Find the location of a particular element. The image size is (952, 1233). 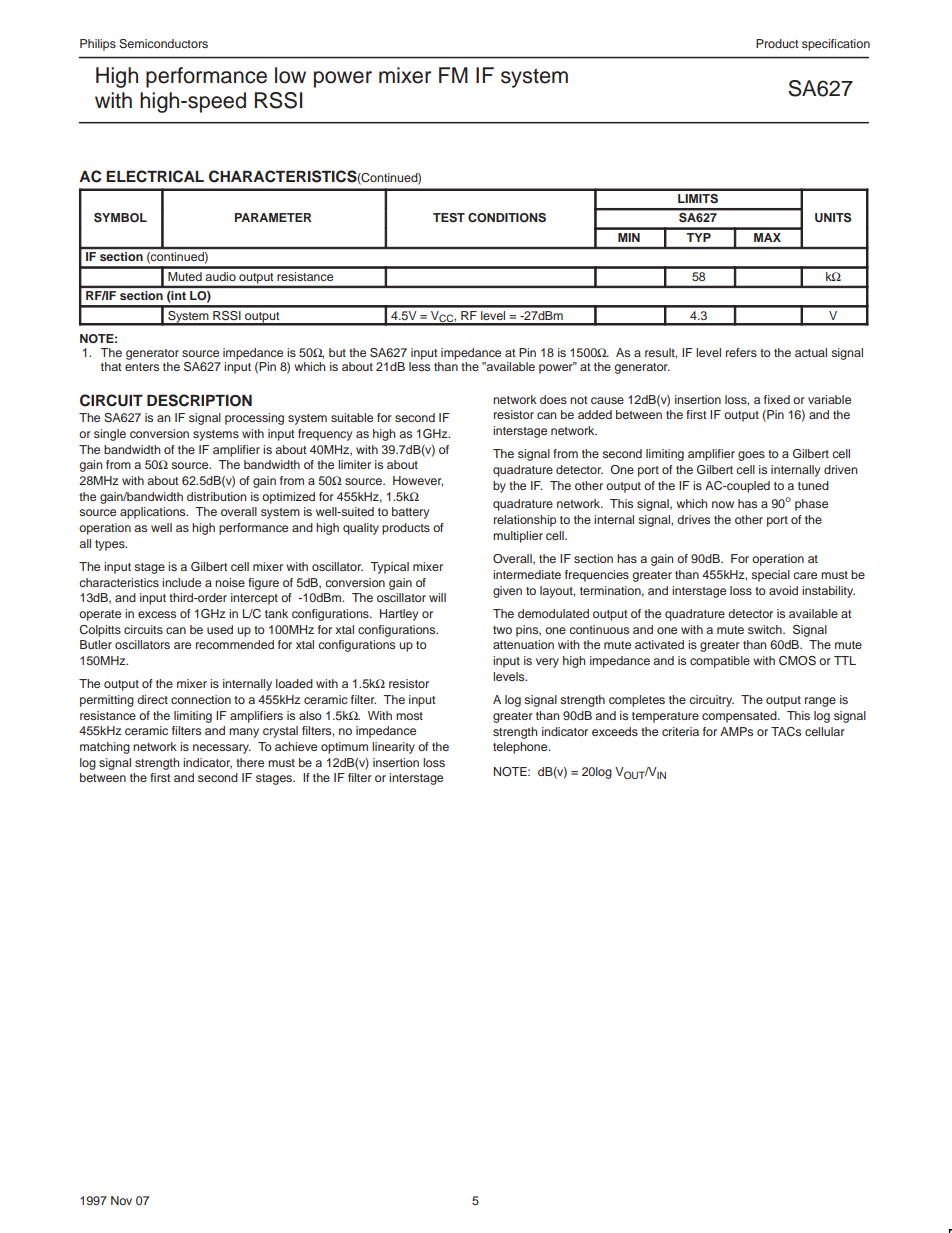

switch is located at coordinates (766, 629).
